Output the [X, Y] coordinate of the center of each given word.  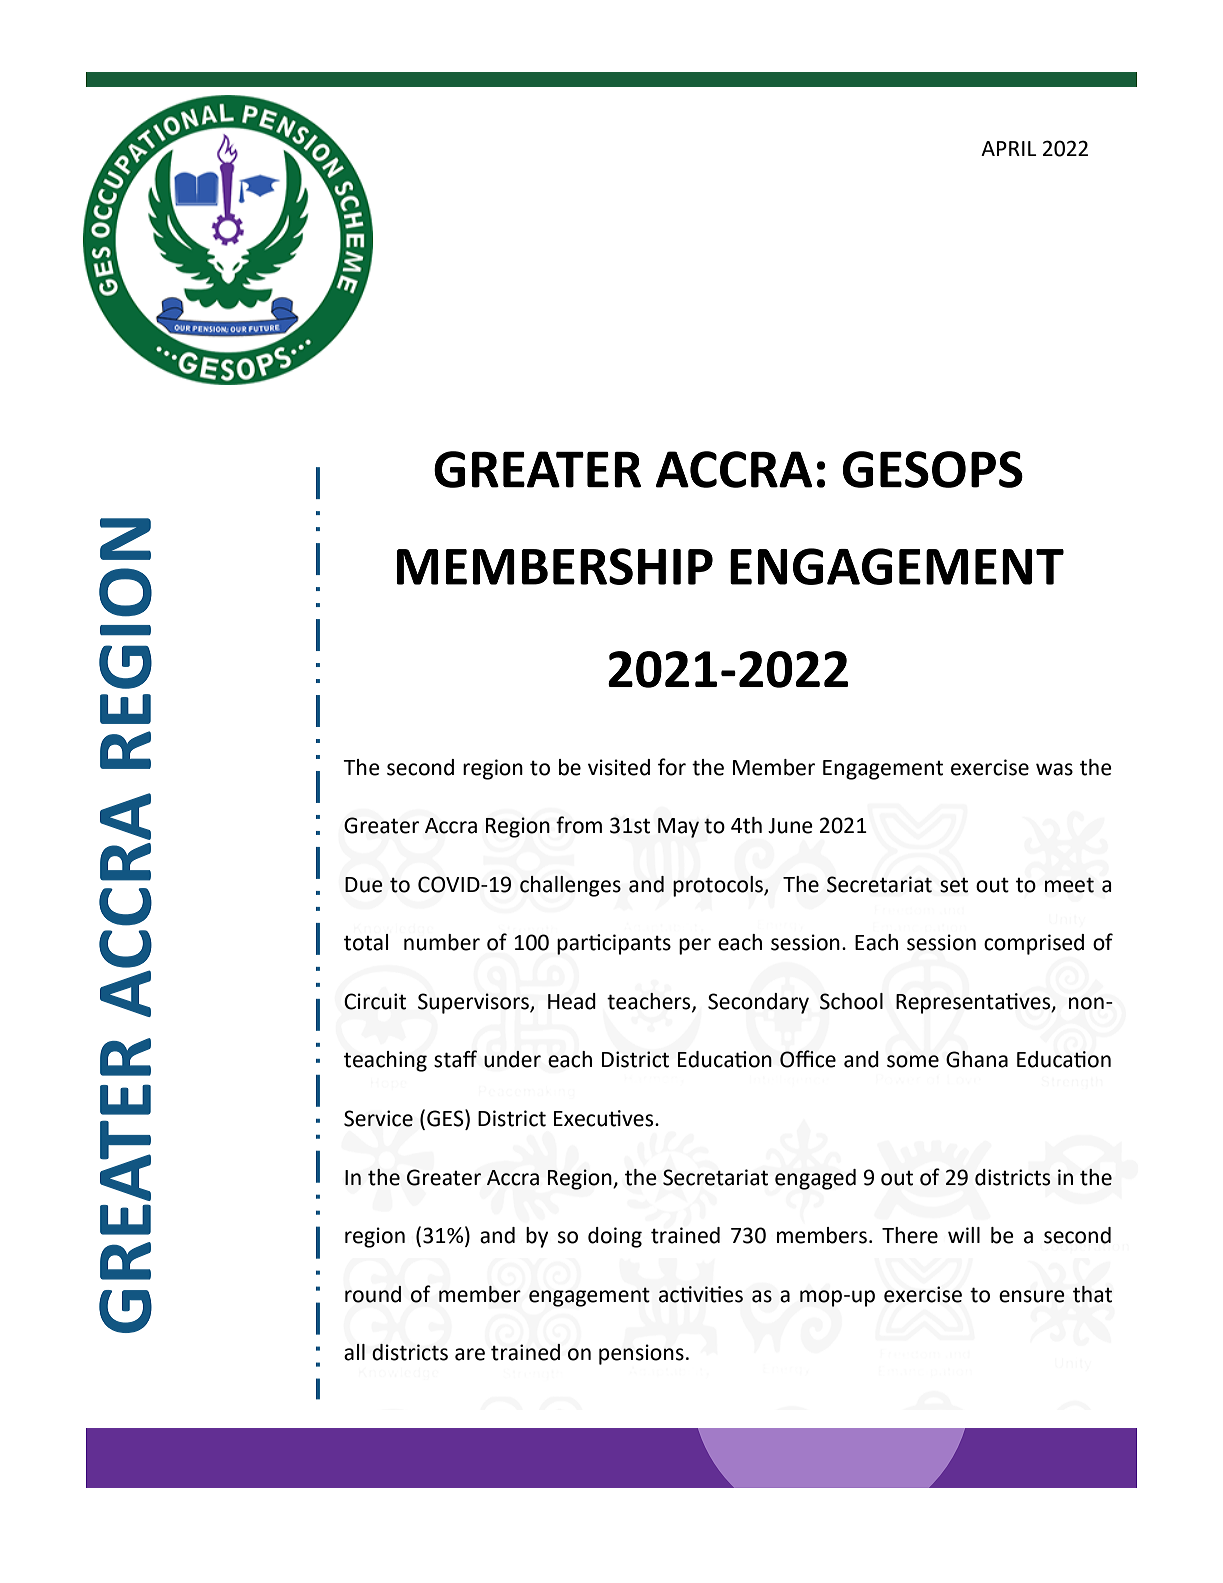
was [1054, 769]
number [442, 942]
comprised [1034, 944]
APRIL [1009, 148]
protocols [719, 886]
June [790, 826]
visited [619, 767]
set [954, 885]
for [672, 767]
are [470, 1354]
